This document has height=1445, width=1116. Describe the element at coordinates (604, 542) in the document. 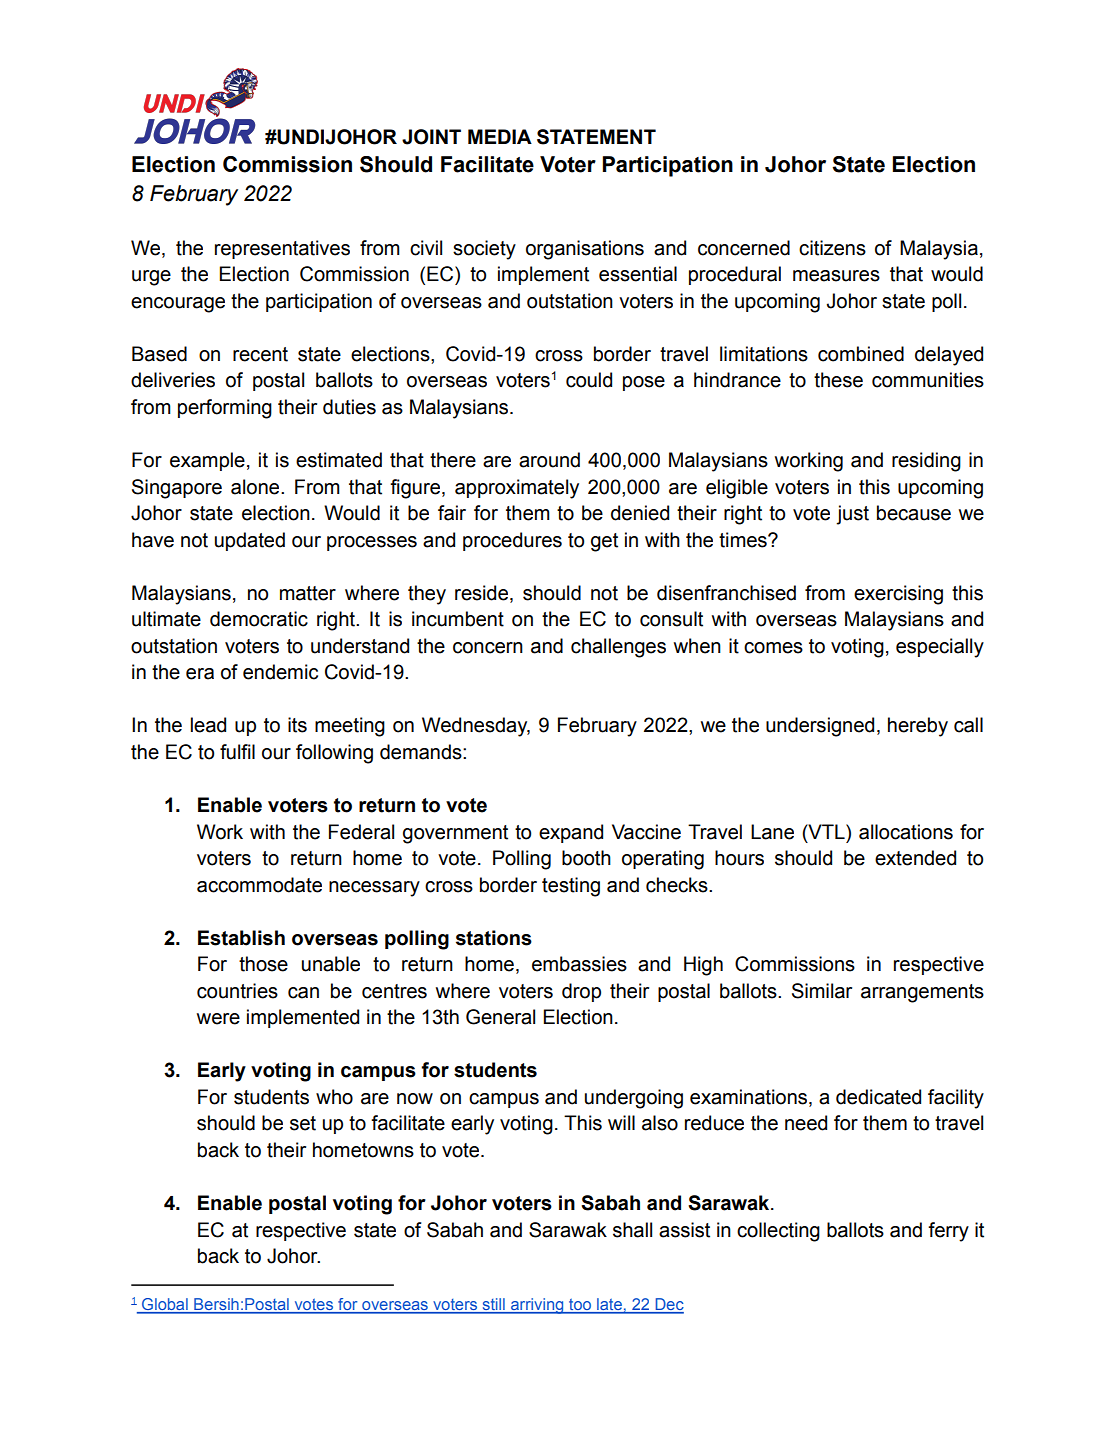

I see `get` at that location.
